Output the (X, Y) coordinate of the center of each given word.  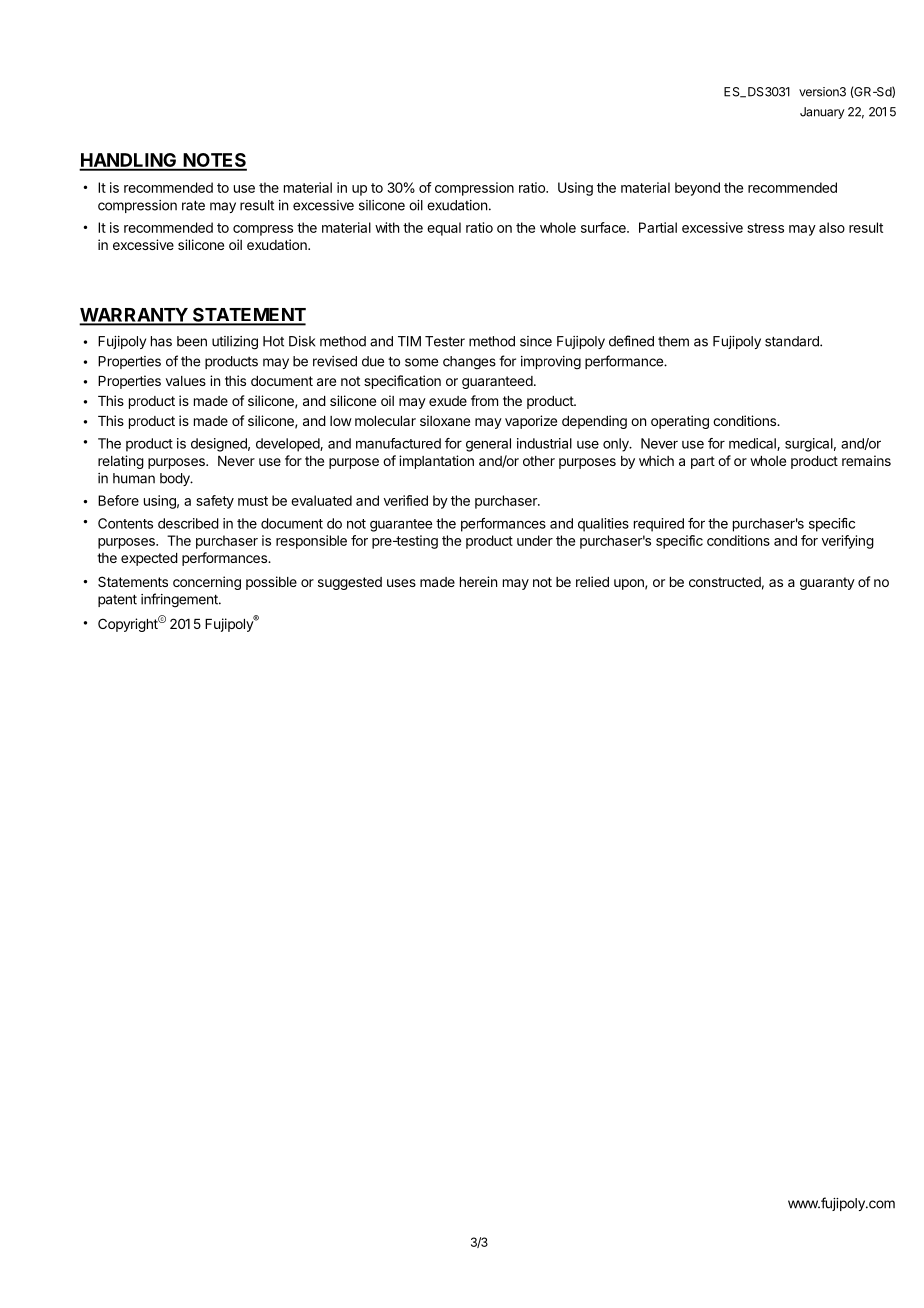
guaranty (827, 583)
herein (478, 581)
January (822, 113)
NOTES (214, 161)
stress (765, 228)
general (488, 445)
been (192, 341)
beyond (697, 189)
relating (121, 462)
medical (753, 444)
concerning (207, 583)
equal (444, 229)
